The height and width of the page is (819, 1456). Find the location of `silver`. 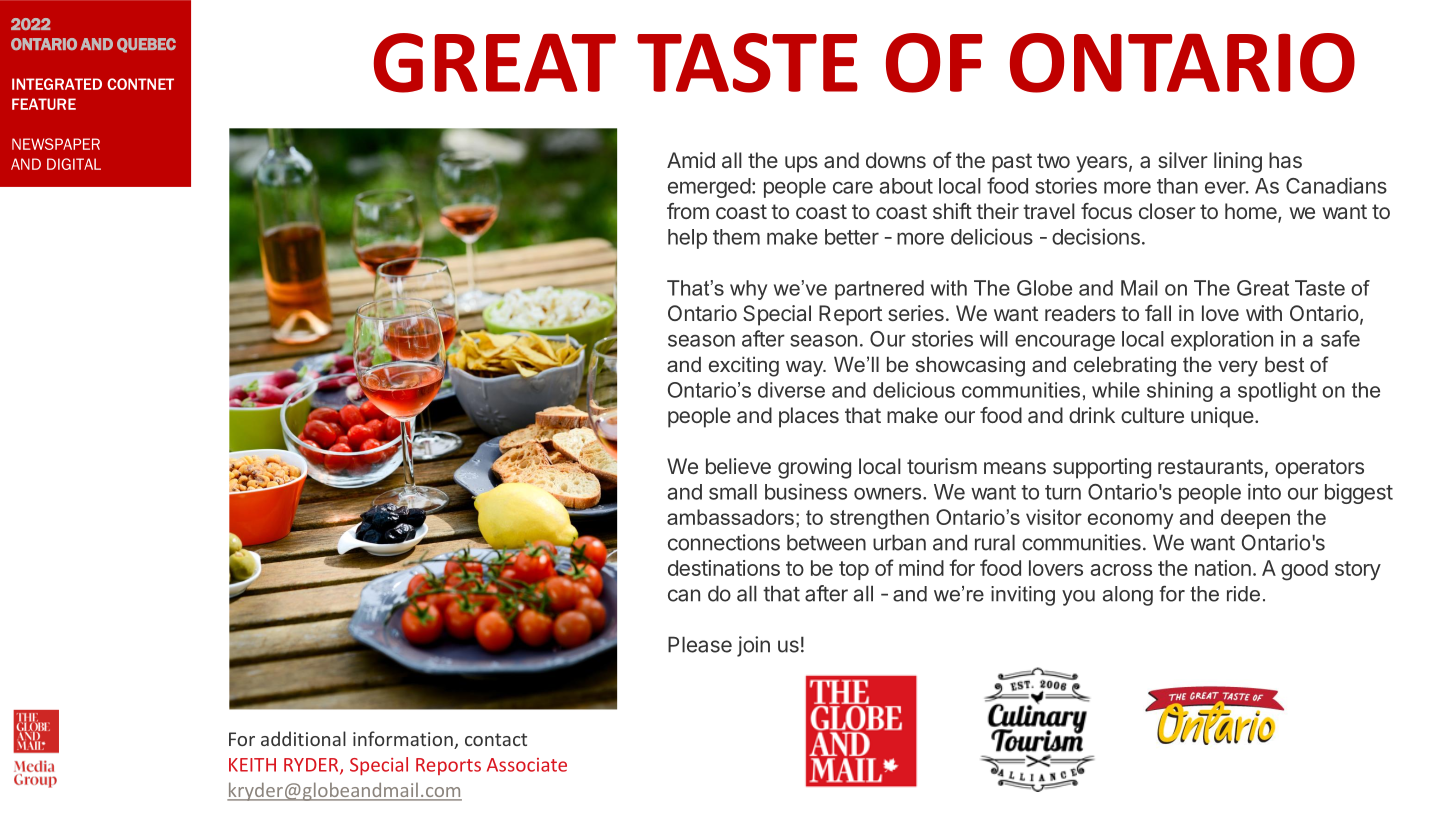

silver is located at coordinates (1183, 160).
